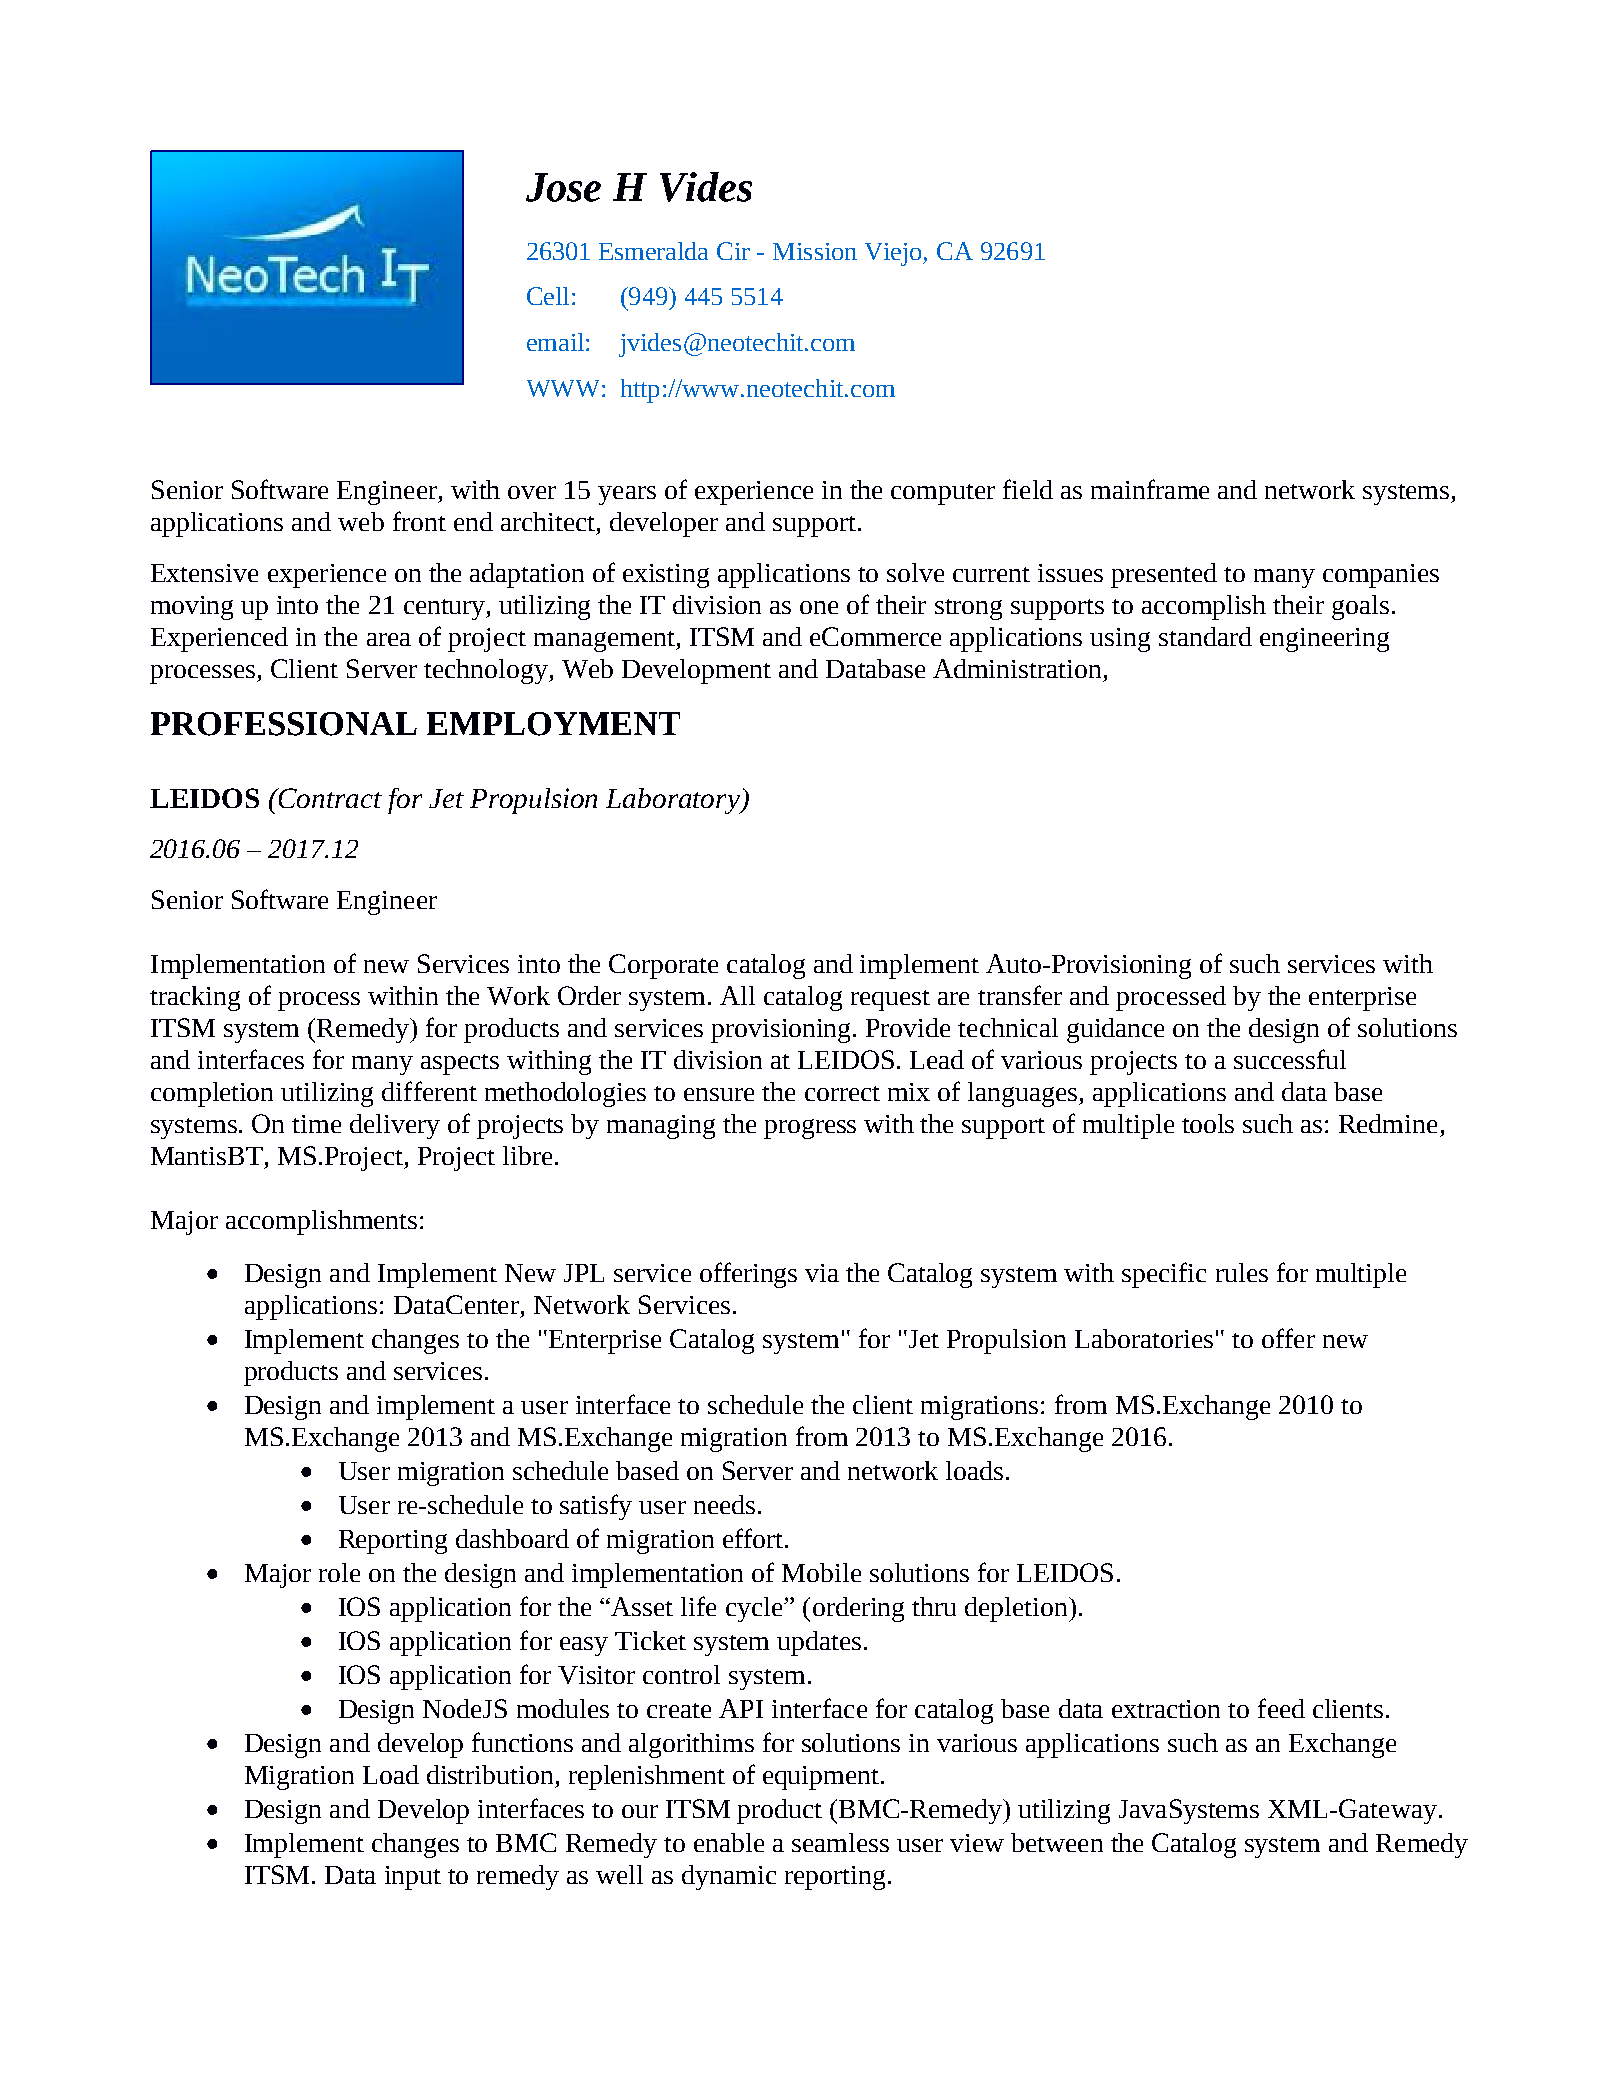 The image size is (1620, 2097). What do you see at coordinates (840, 1842) in the document?
I see `seamless` at bounding box center [840, 1842].
